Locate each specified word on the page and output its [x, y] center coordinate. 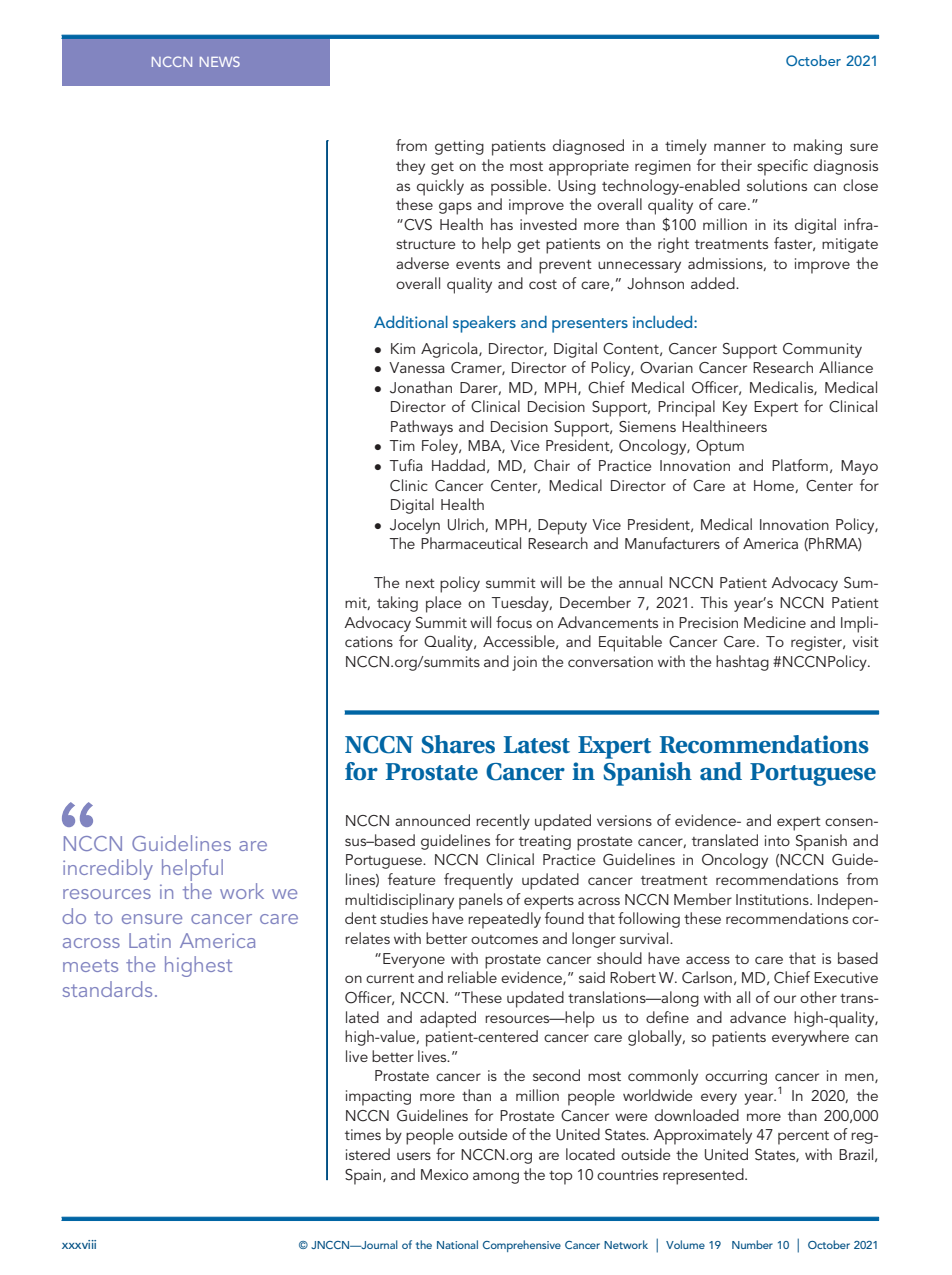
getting [459, 147]
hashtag [742, 663]
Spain [364, 1177]
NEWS [220, 61]
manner [740, 147]
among [496, 1178]
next [420, 583]
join [524, 663]
